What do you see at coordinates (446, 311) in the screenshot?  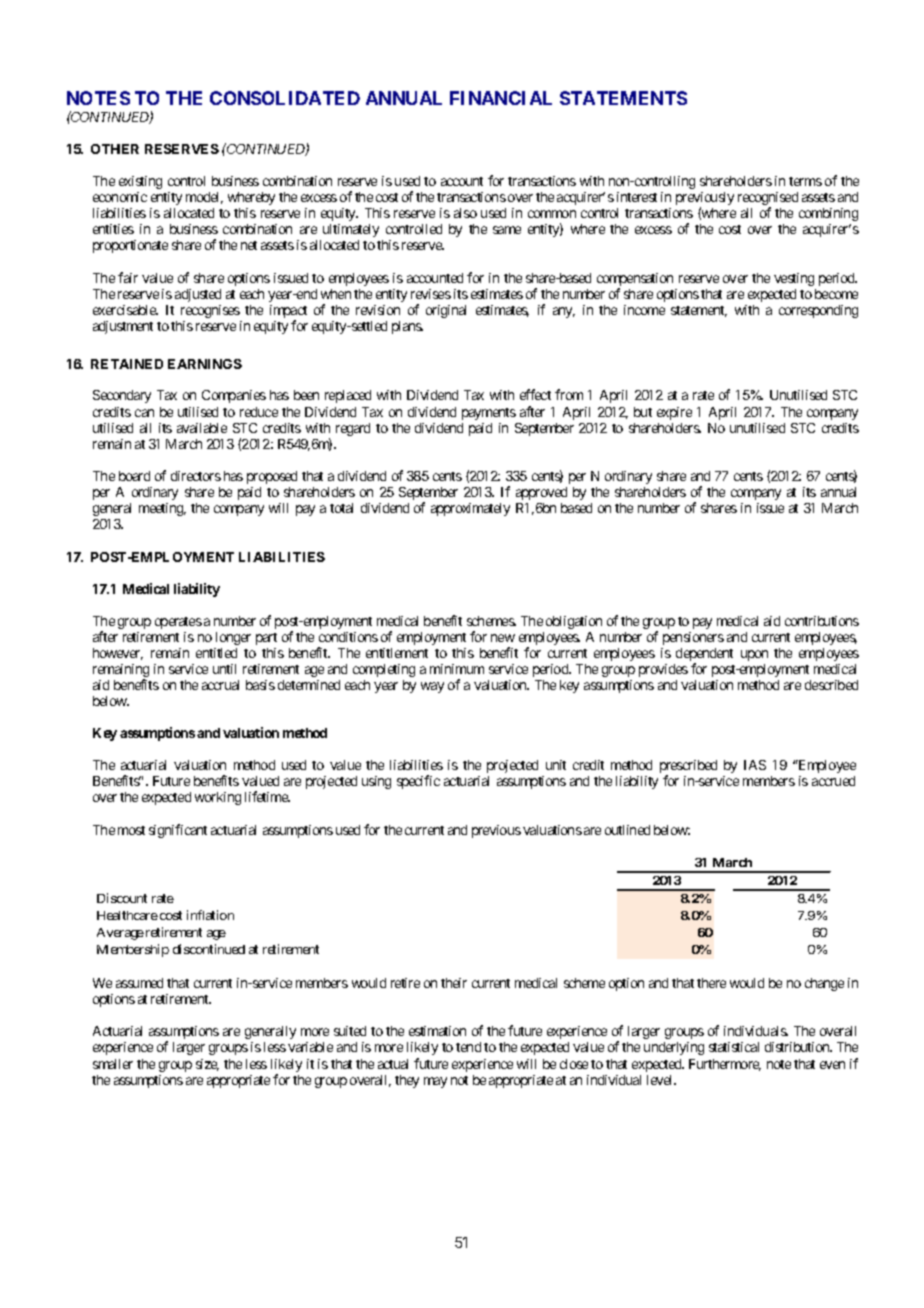 I see `original` at bounding box center [446, 311].
